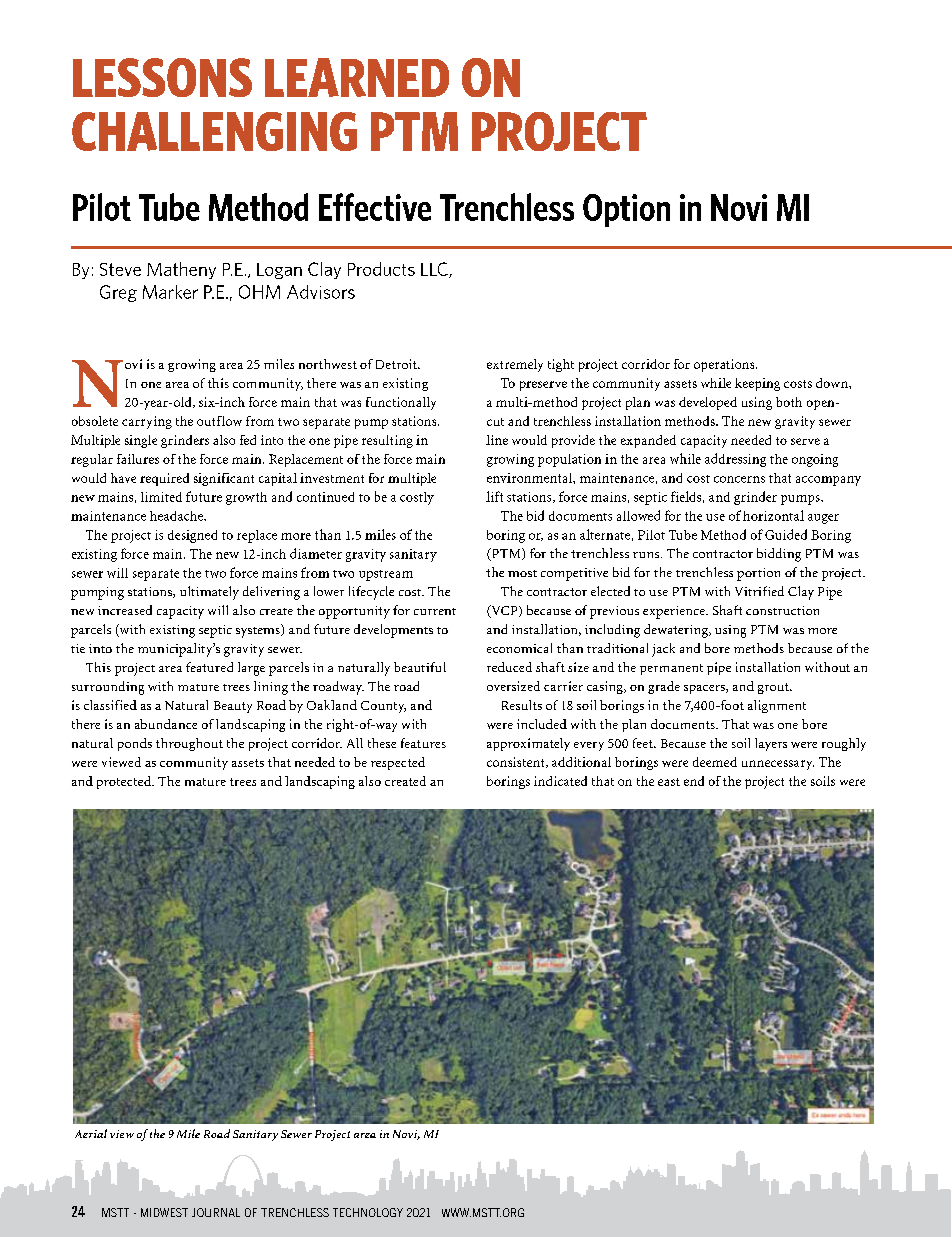 The height and width of the image is (1237, 952). What do you see at coordinates (357, 77) in the image?
I see `LEARNED` at bounding box center [357, 77].
